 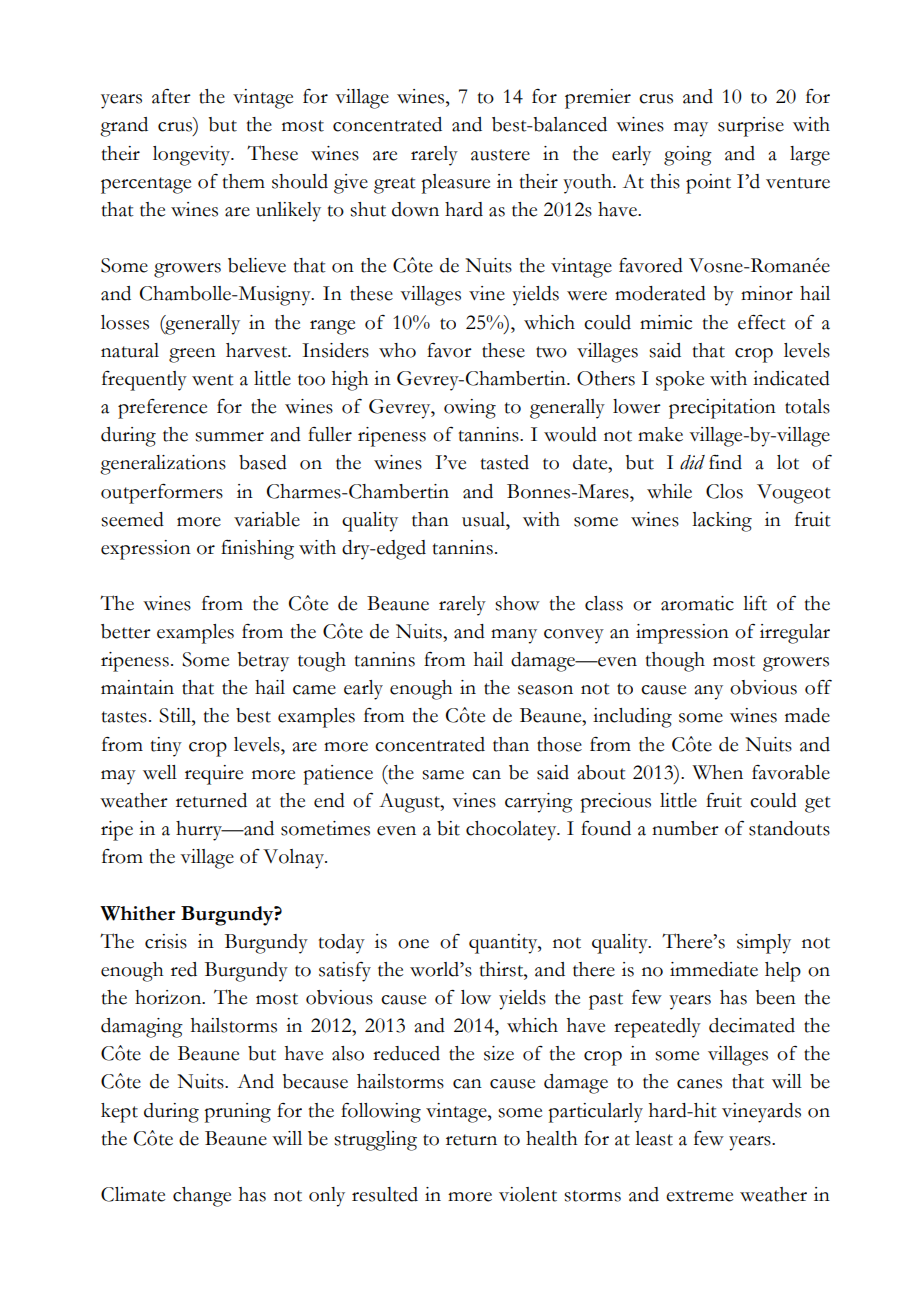 What do you see at coordinates (751, 127) in the screenshot?
I see `surprise` at bounding box center [751, 127].
